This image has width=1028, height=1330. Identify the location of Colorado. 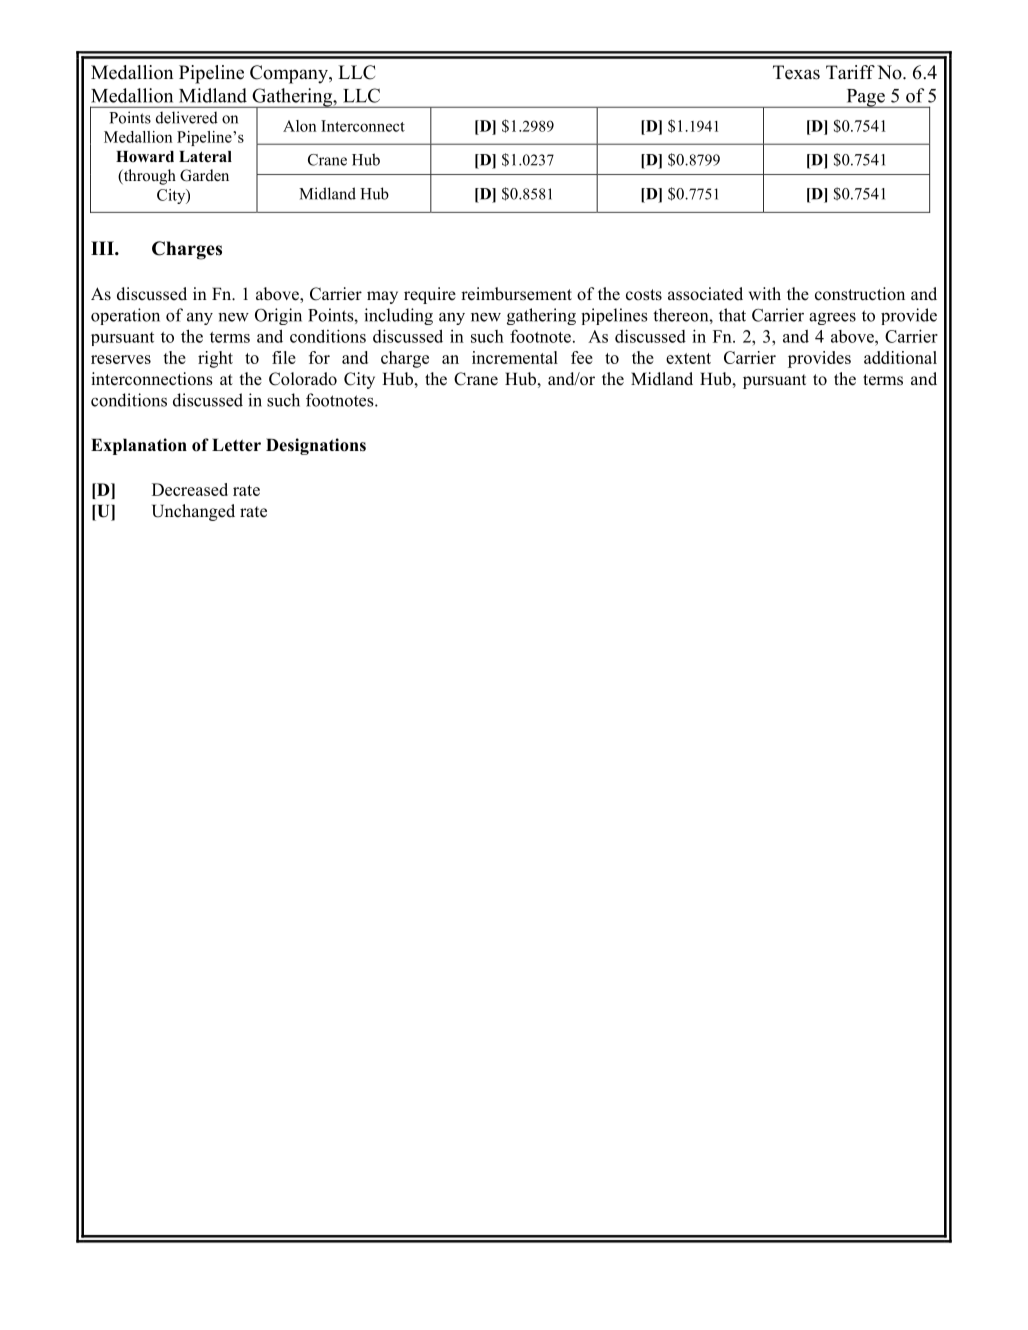
(303, 379).
